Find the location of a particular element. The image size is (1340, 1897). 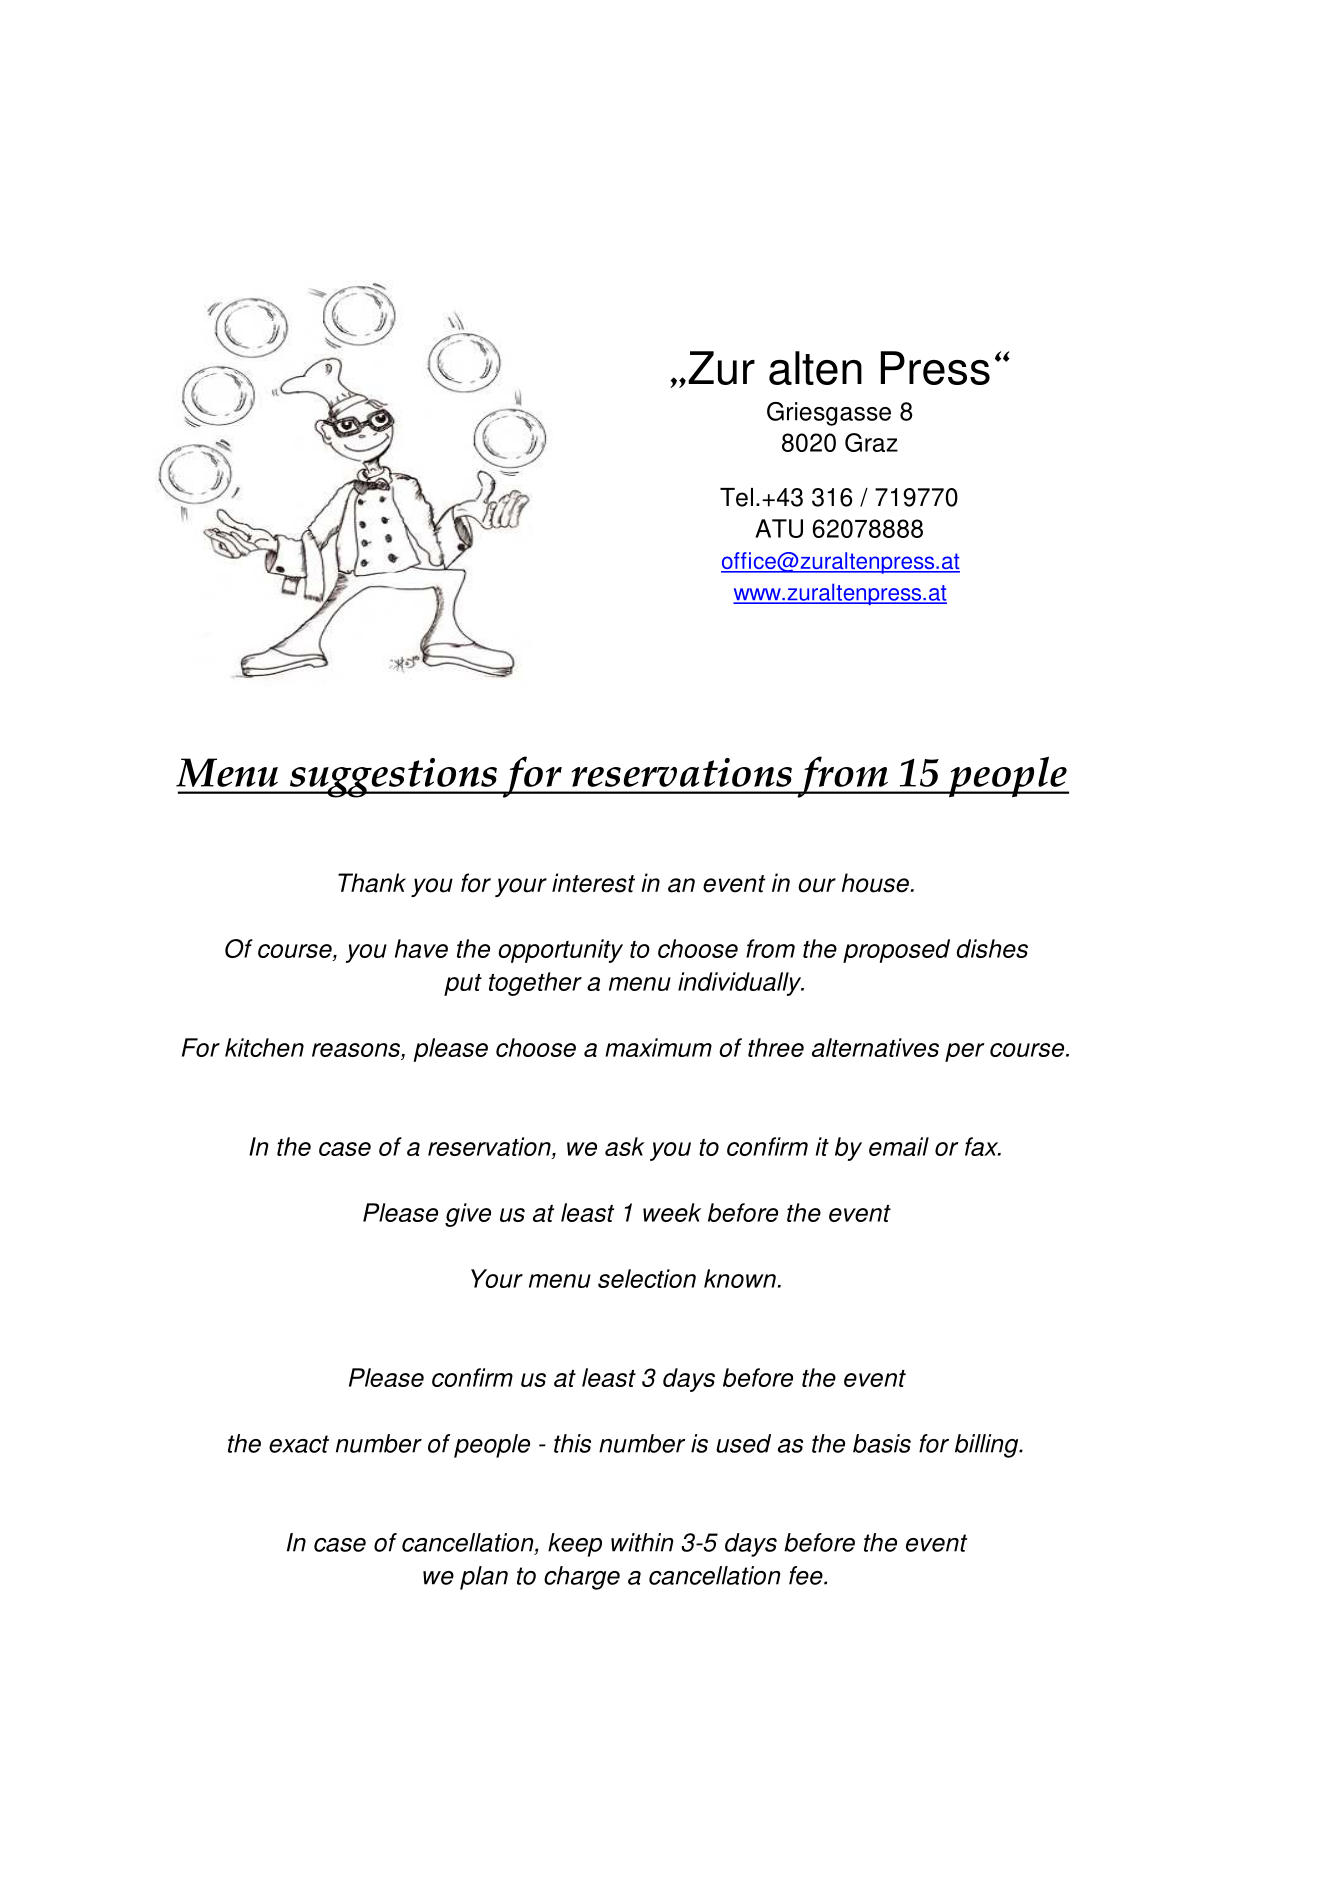

ATU is located at coordinates (779, 528).
